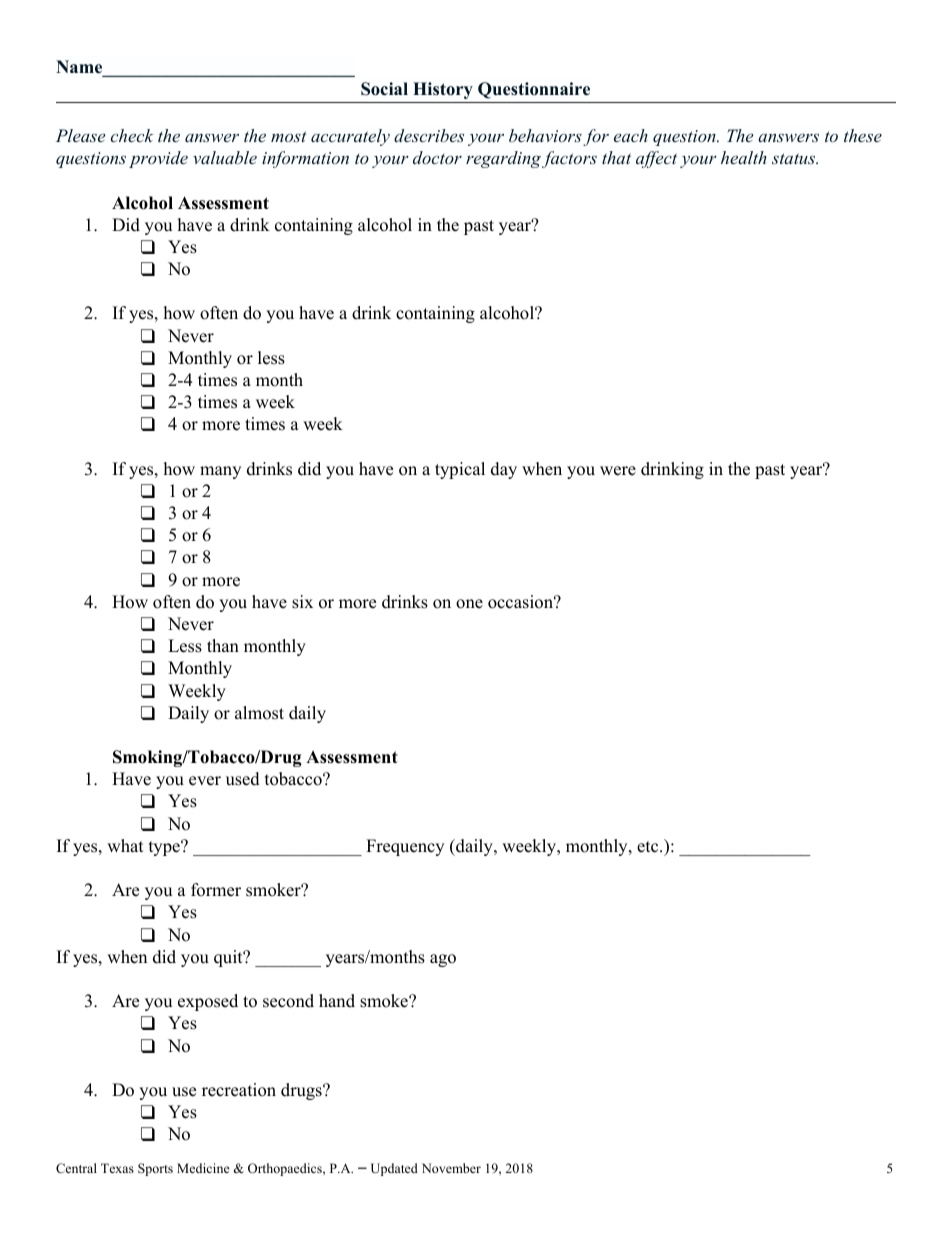 Image resolution: width=952 pixels, height=1233 pixels. I want to click on ago, so click(443, 960).
